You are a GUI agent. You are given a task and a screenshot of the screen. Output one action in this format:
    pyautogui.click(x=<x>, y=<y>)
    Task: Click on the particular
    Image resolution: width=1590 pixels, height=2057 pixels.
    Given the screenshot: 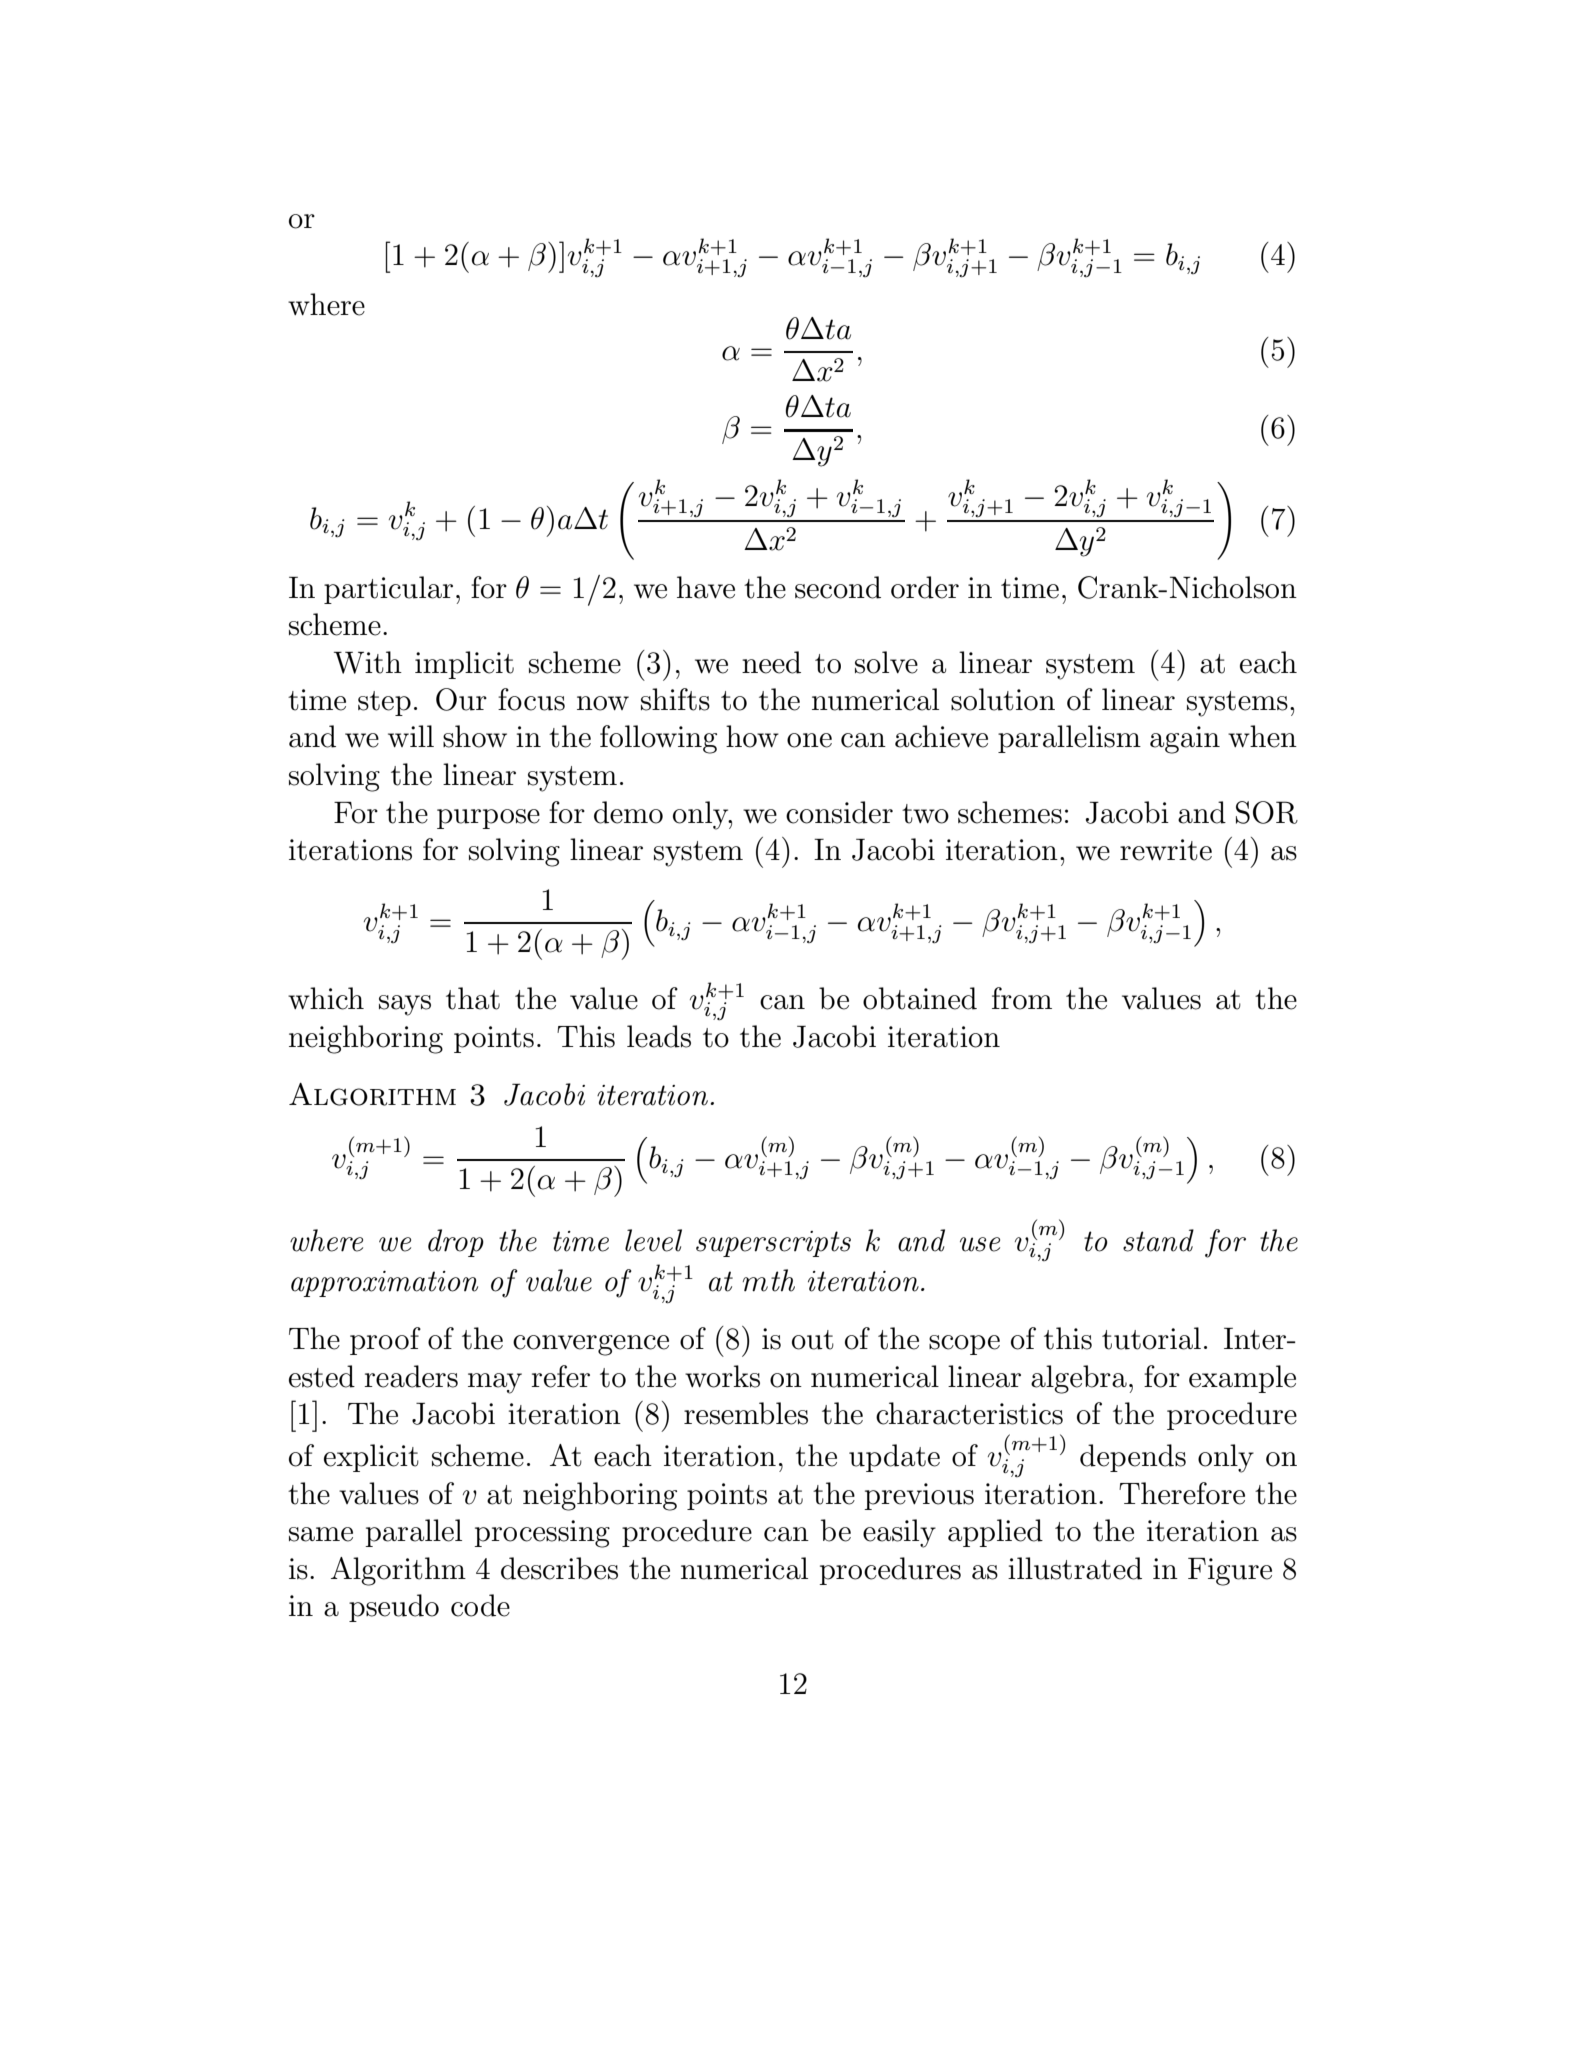 What is the action you would take?
    pyautogui.click(x=388, y=590)
